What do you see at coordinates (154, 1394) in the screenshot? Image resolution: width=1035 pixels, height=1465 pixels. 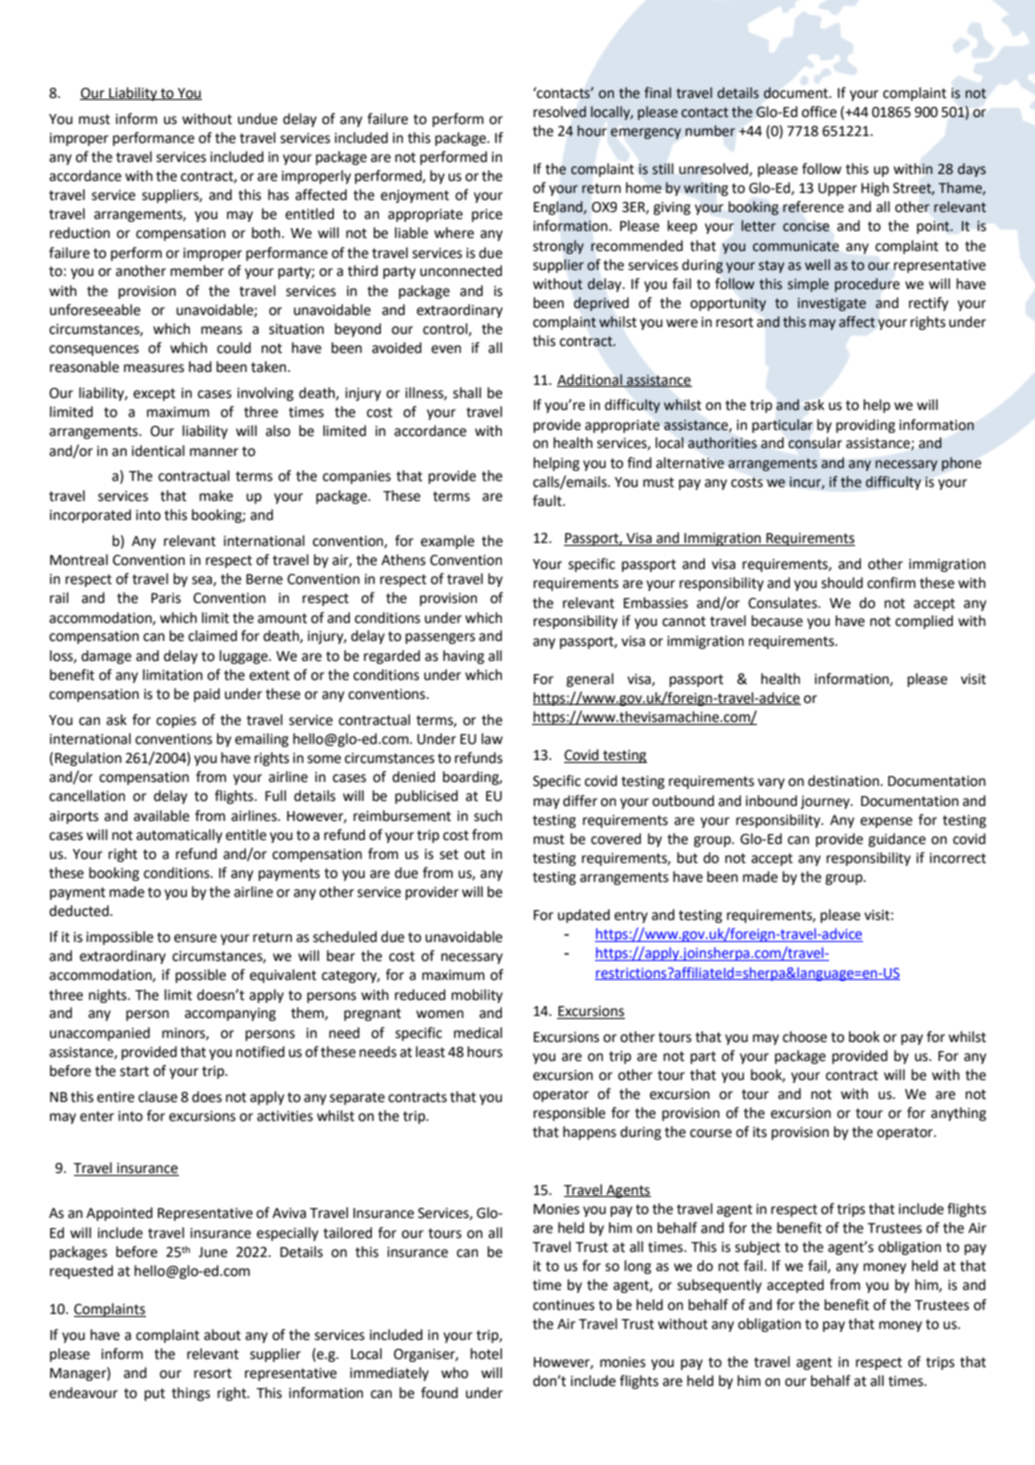 I see `put` at bounding box center [154, 1394].
